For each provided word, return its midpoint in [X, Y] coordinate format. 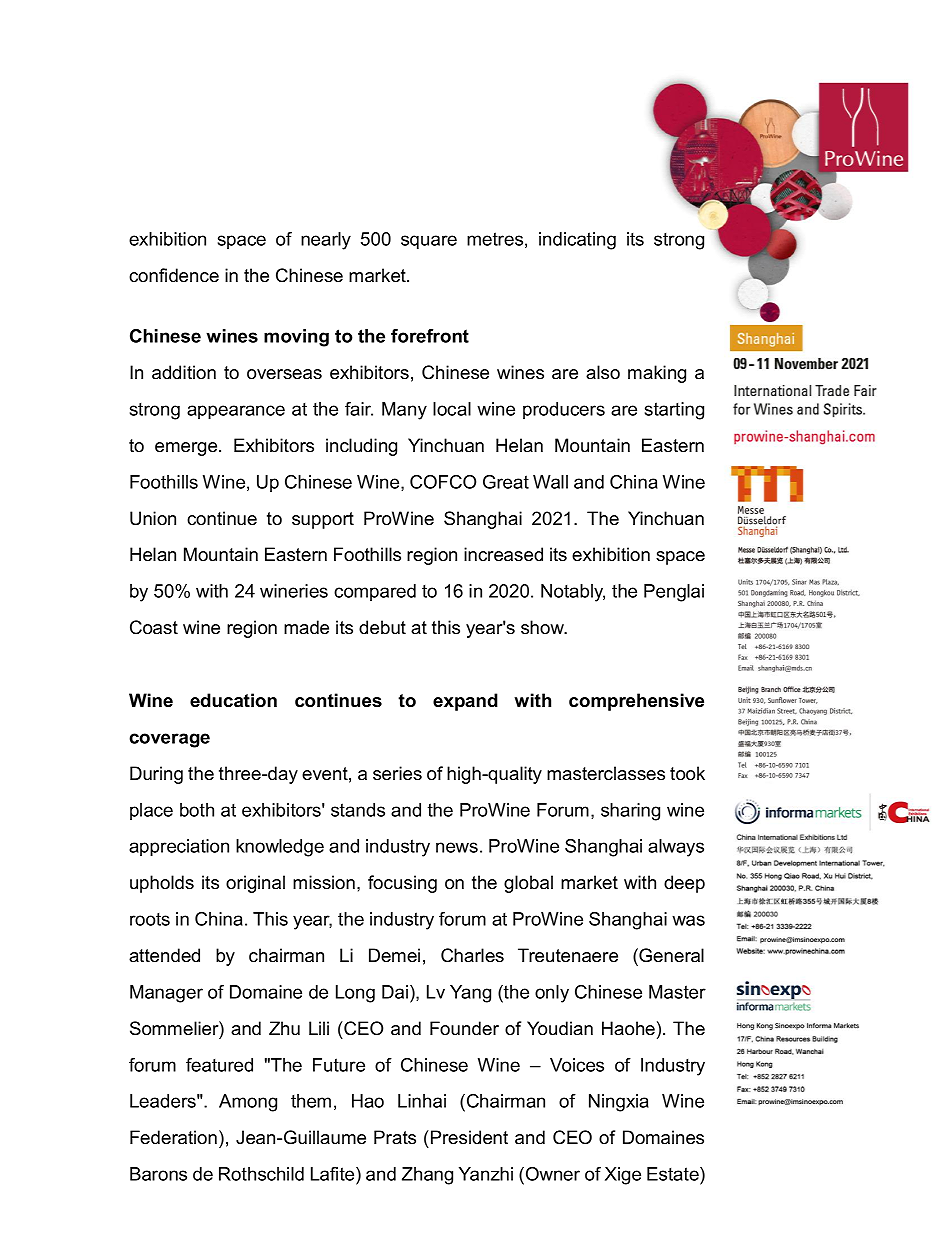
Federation [173, 1137]
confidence [174, 275]
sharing [630, 812]
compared [375, 592]
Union [153, 518]
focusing [402, 884]
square [429, 242]
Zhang [427, 1176]
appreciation [179, 848]
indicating [577, 241]
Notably [573, 593]
